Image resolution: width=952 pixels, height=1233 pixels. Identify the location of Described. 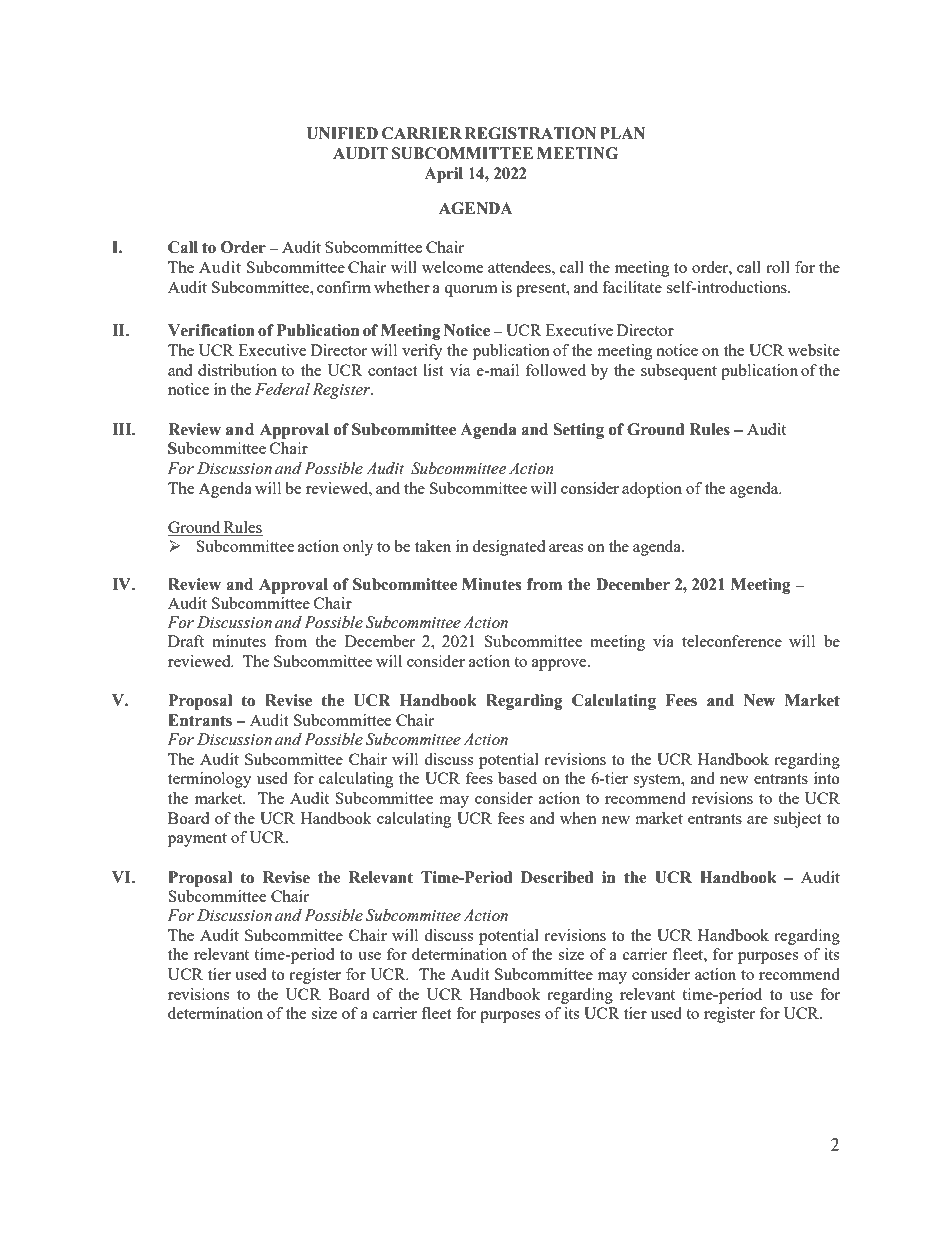
(557, 877).
